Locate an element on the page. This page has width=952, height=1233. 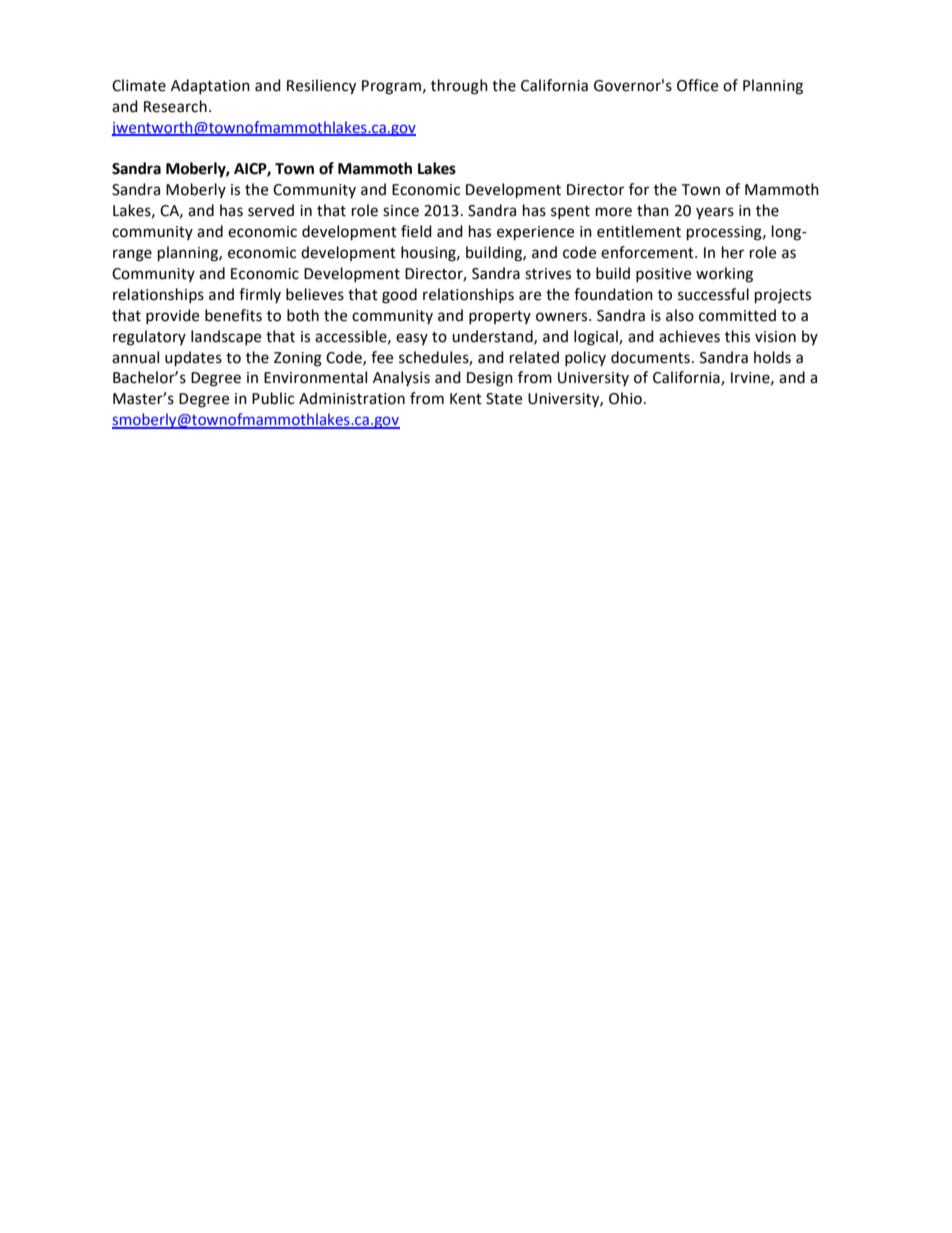
benefits is located at coordinates (233, 315).
